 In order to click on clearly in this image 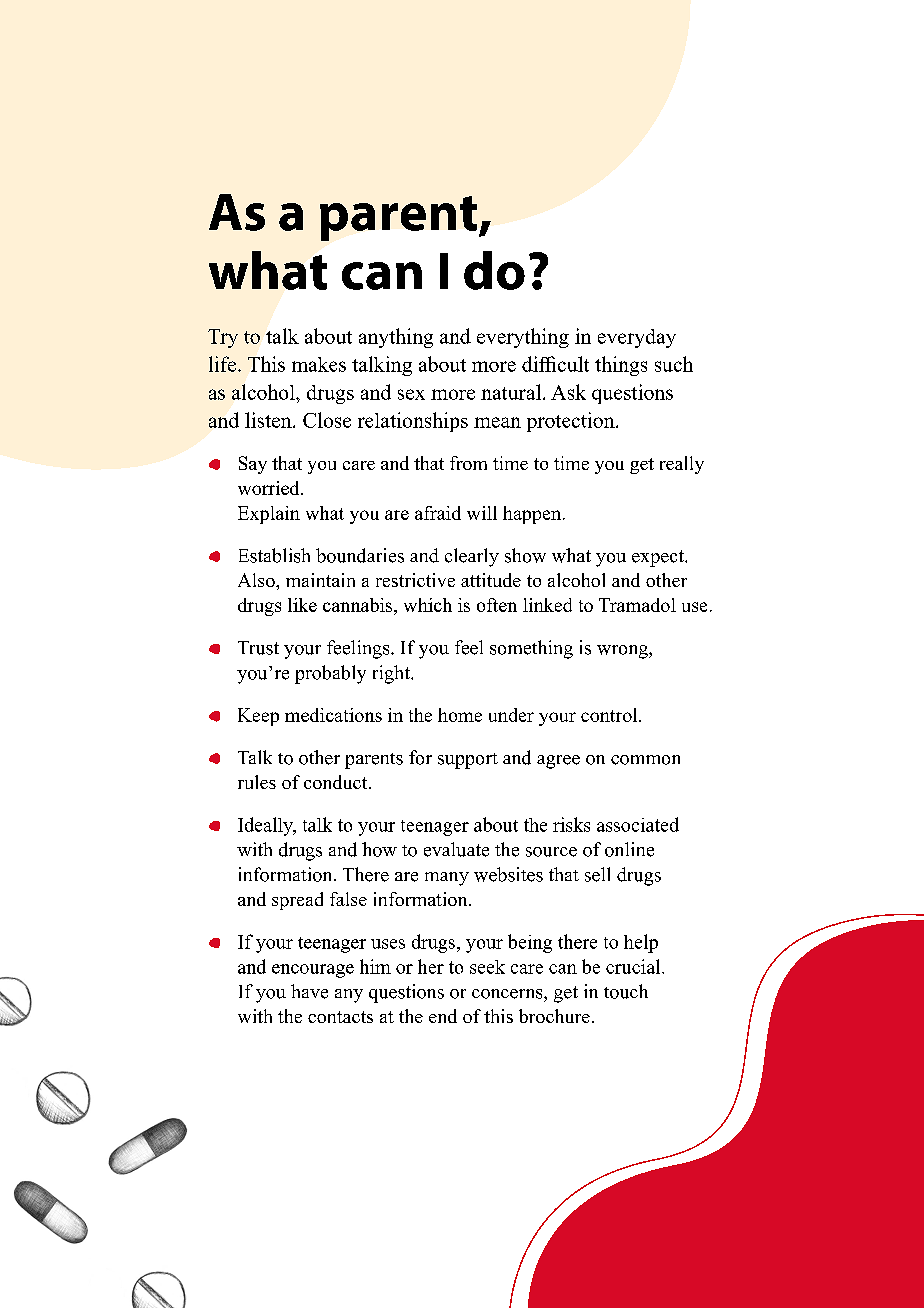, I will do `click(472, 557)`.
